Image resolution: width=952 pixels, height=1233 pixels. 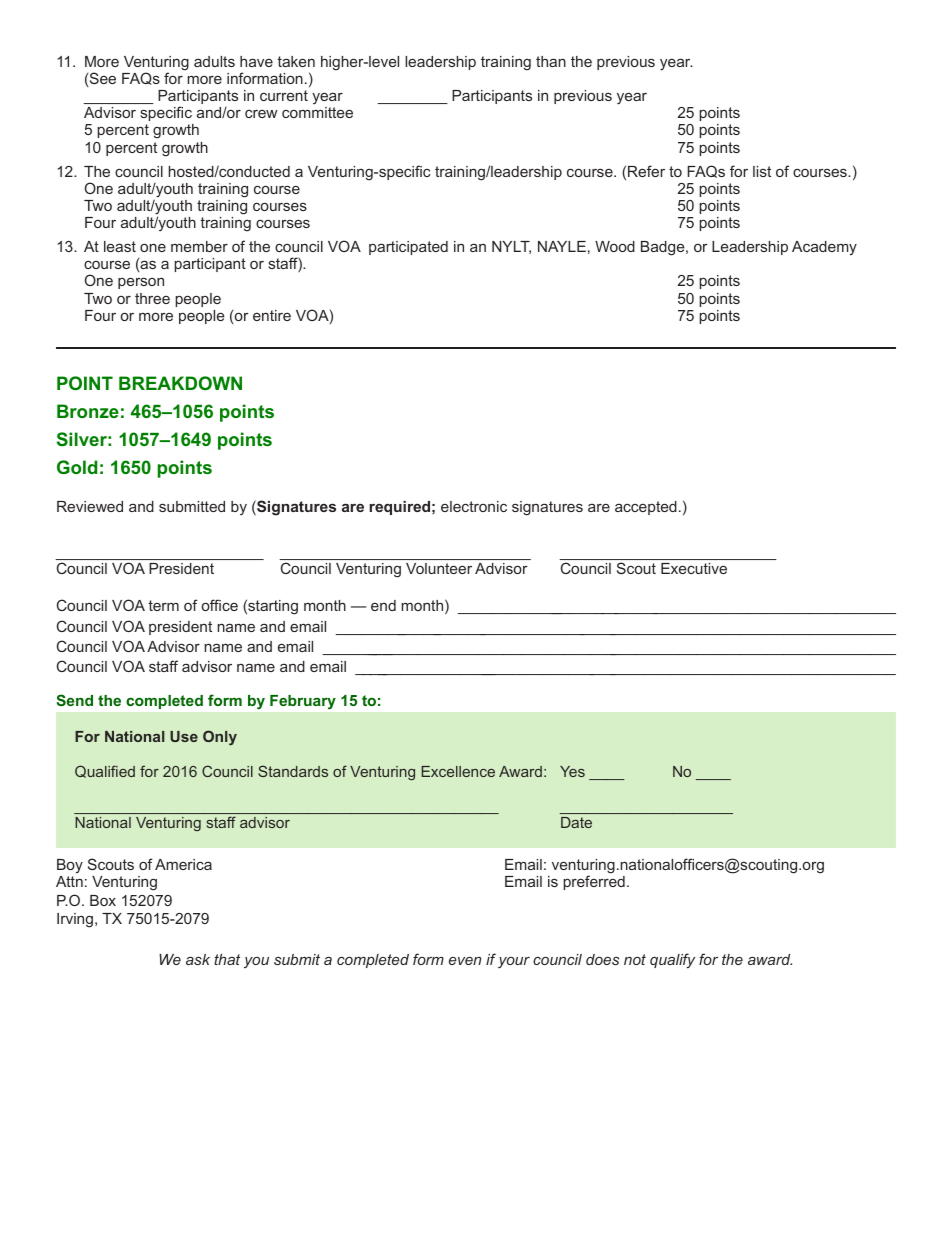 I want to click on list, so click(x=762, y=171).
